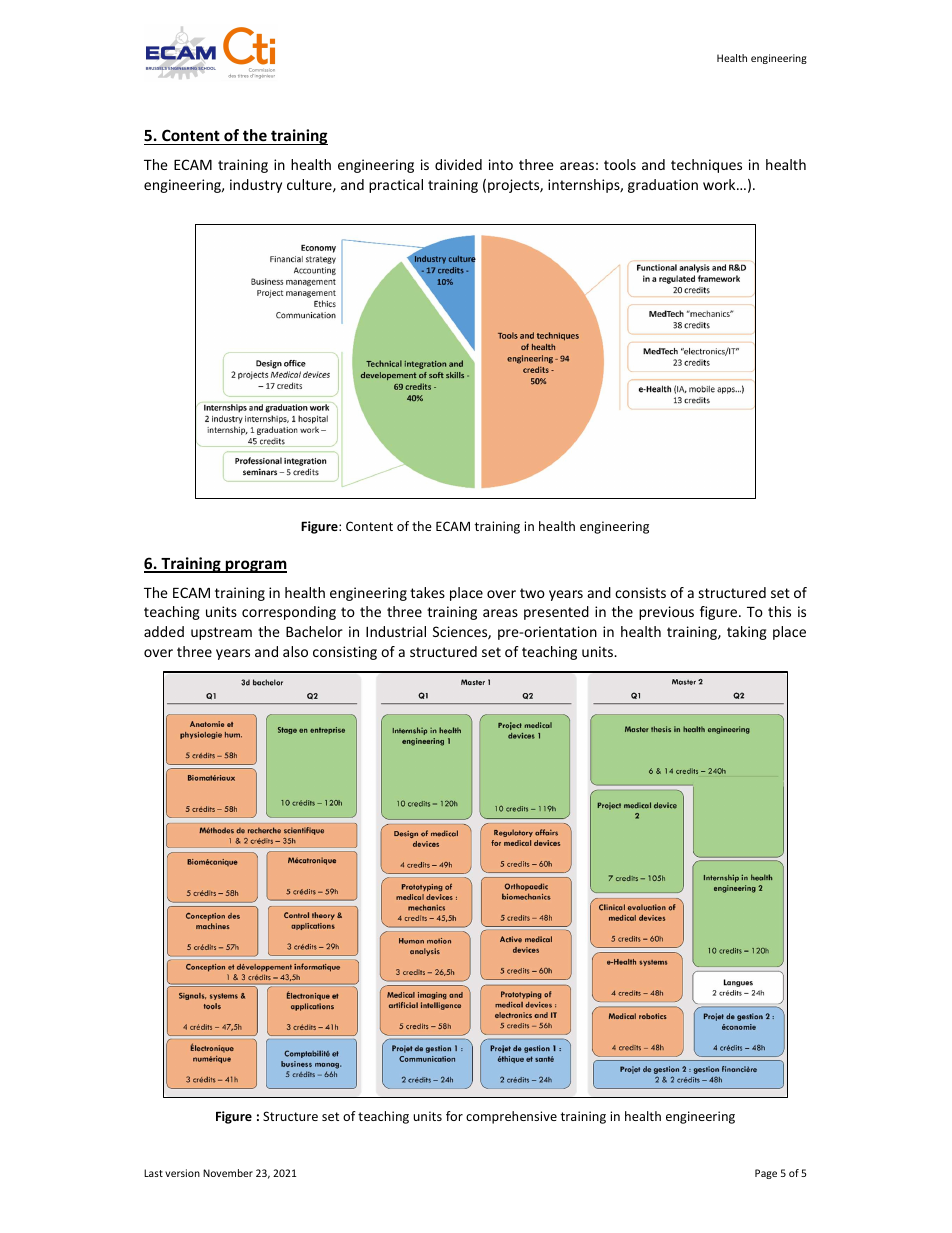 Image resolution: width=952 pixels, height=1233 pixels. I want to click on also, so click(295, 651).
